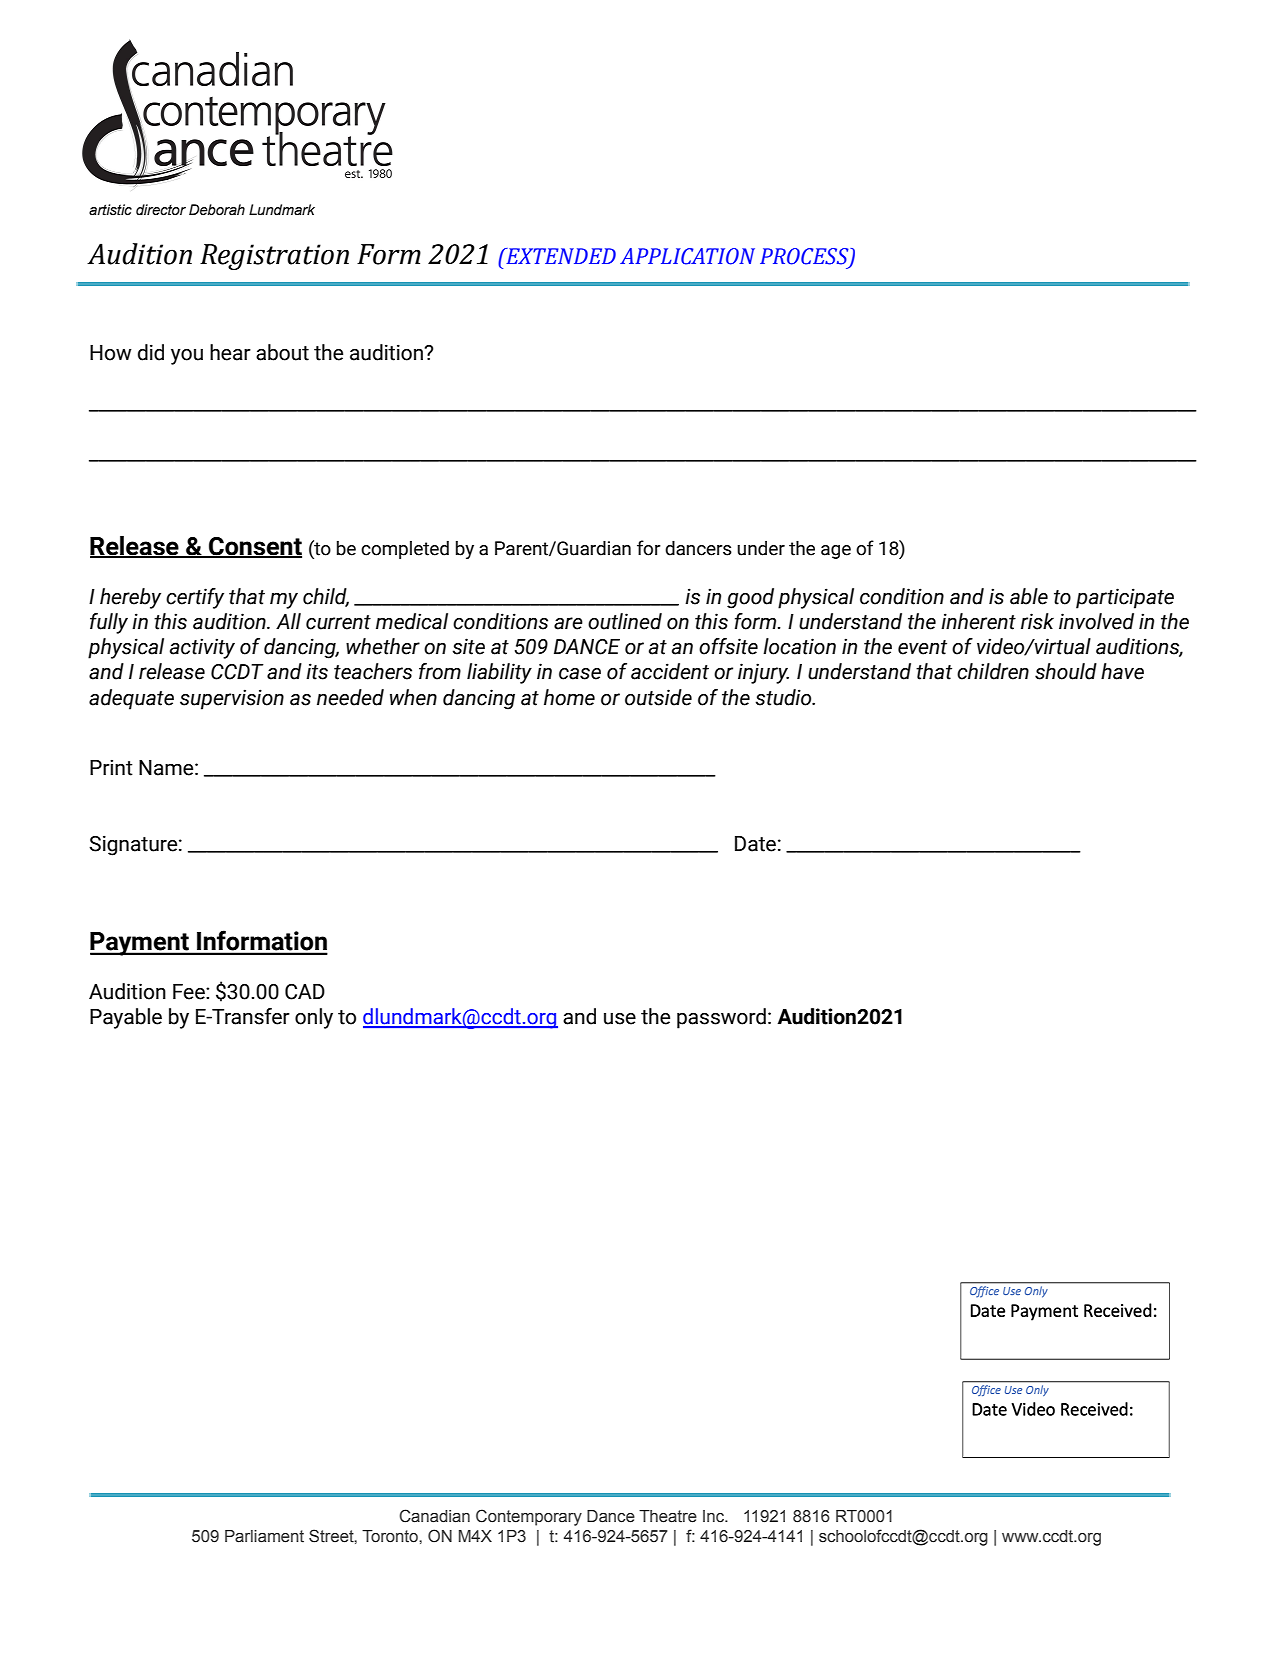  Describe the element at coordinates (721, 1018) in the screenshot. I see `password` at that location.
